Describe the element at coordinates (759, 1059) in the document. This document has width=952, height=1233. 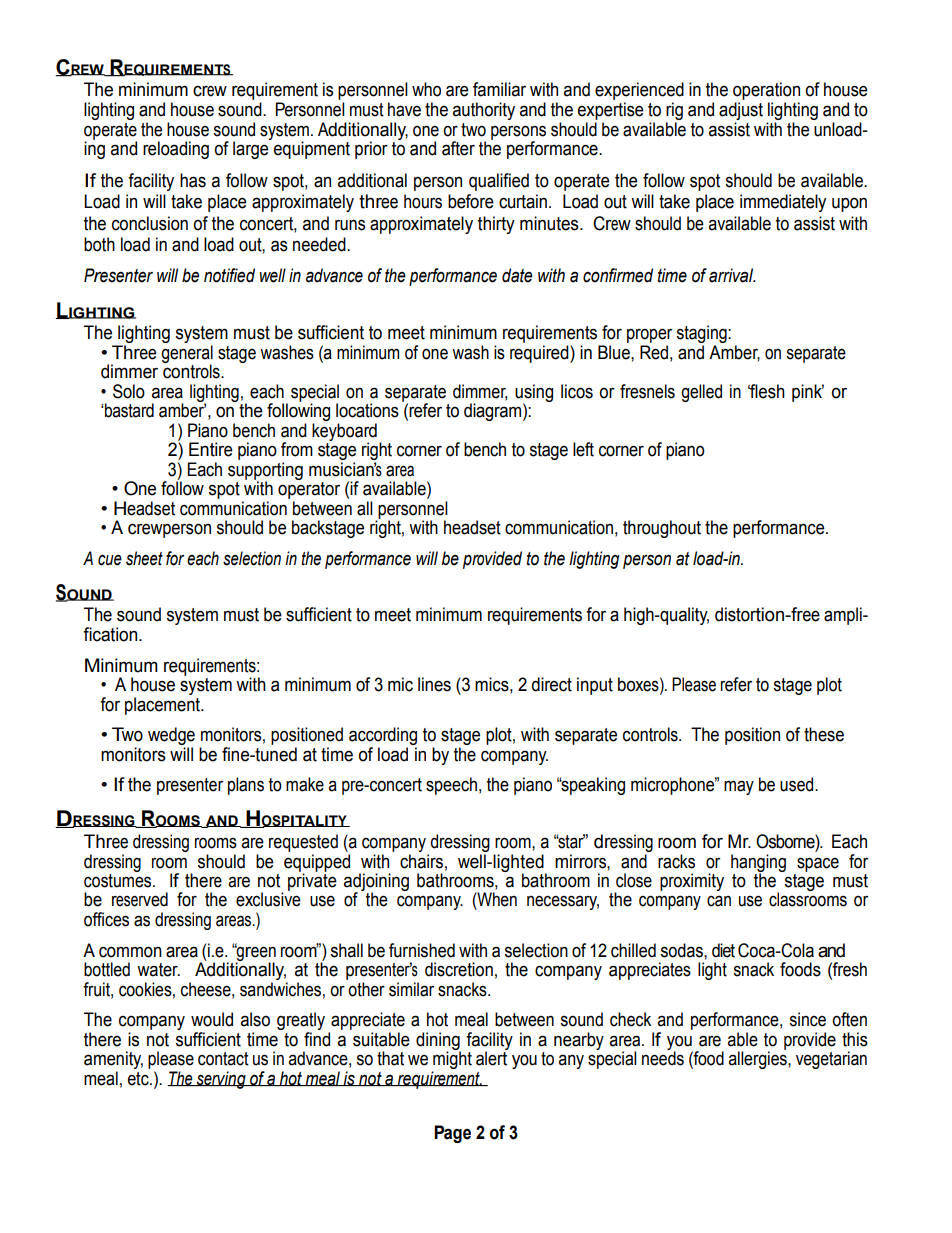
I see `allergies` at that location.
